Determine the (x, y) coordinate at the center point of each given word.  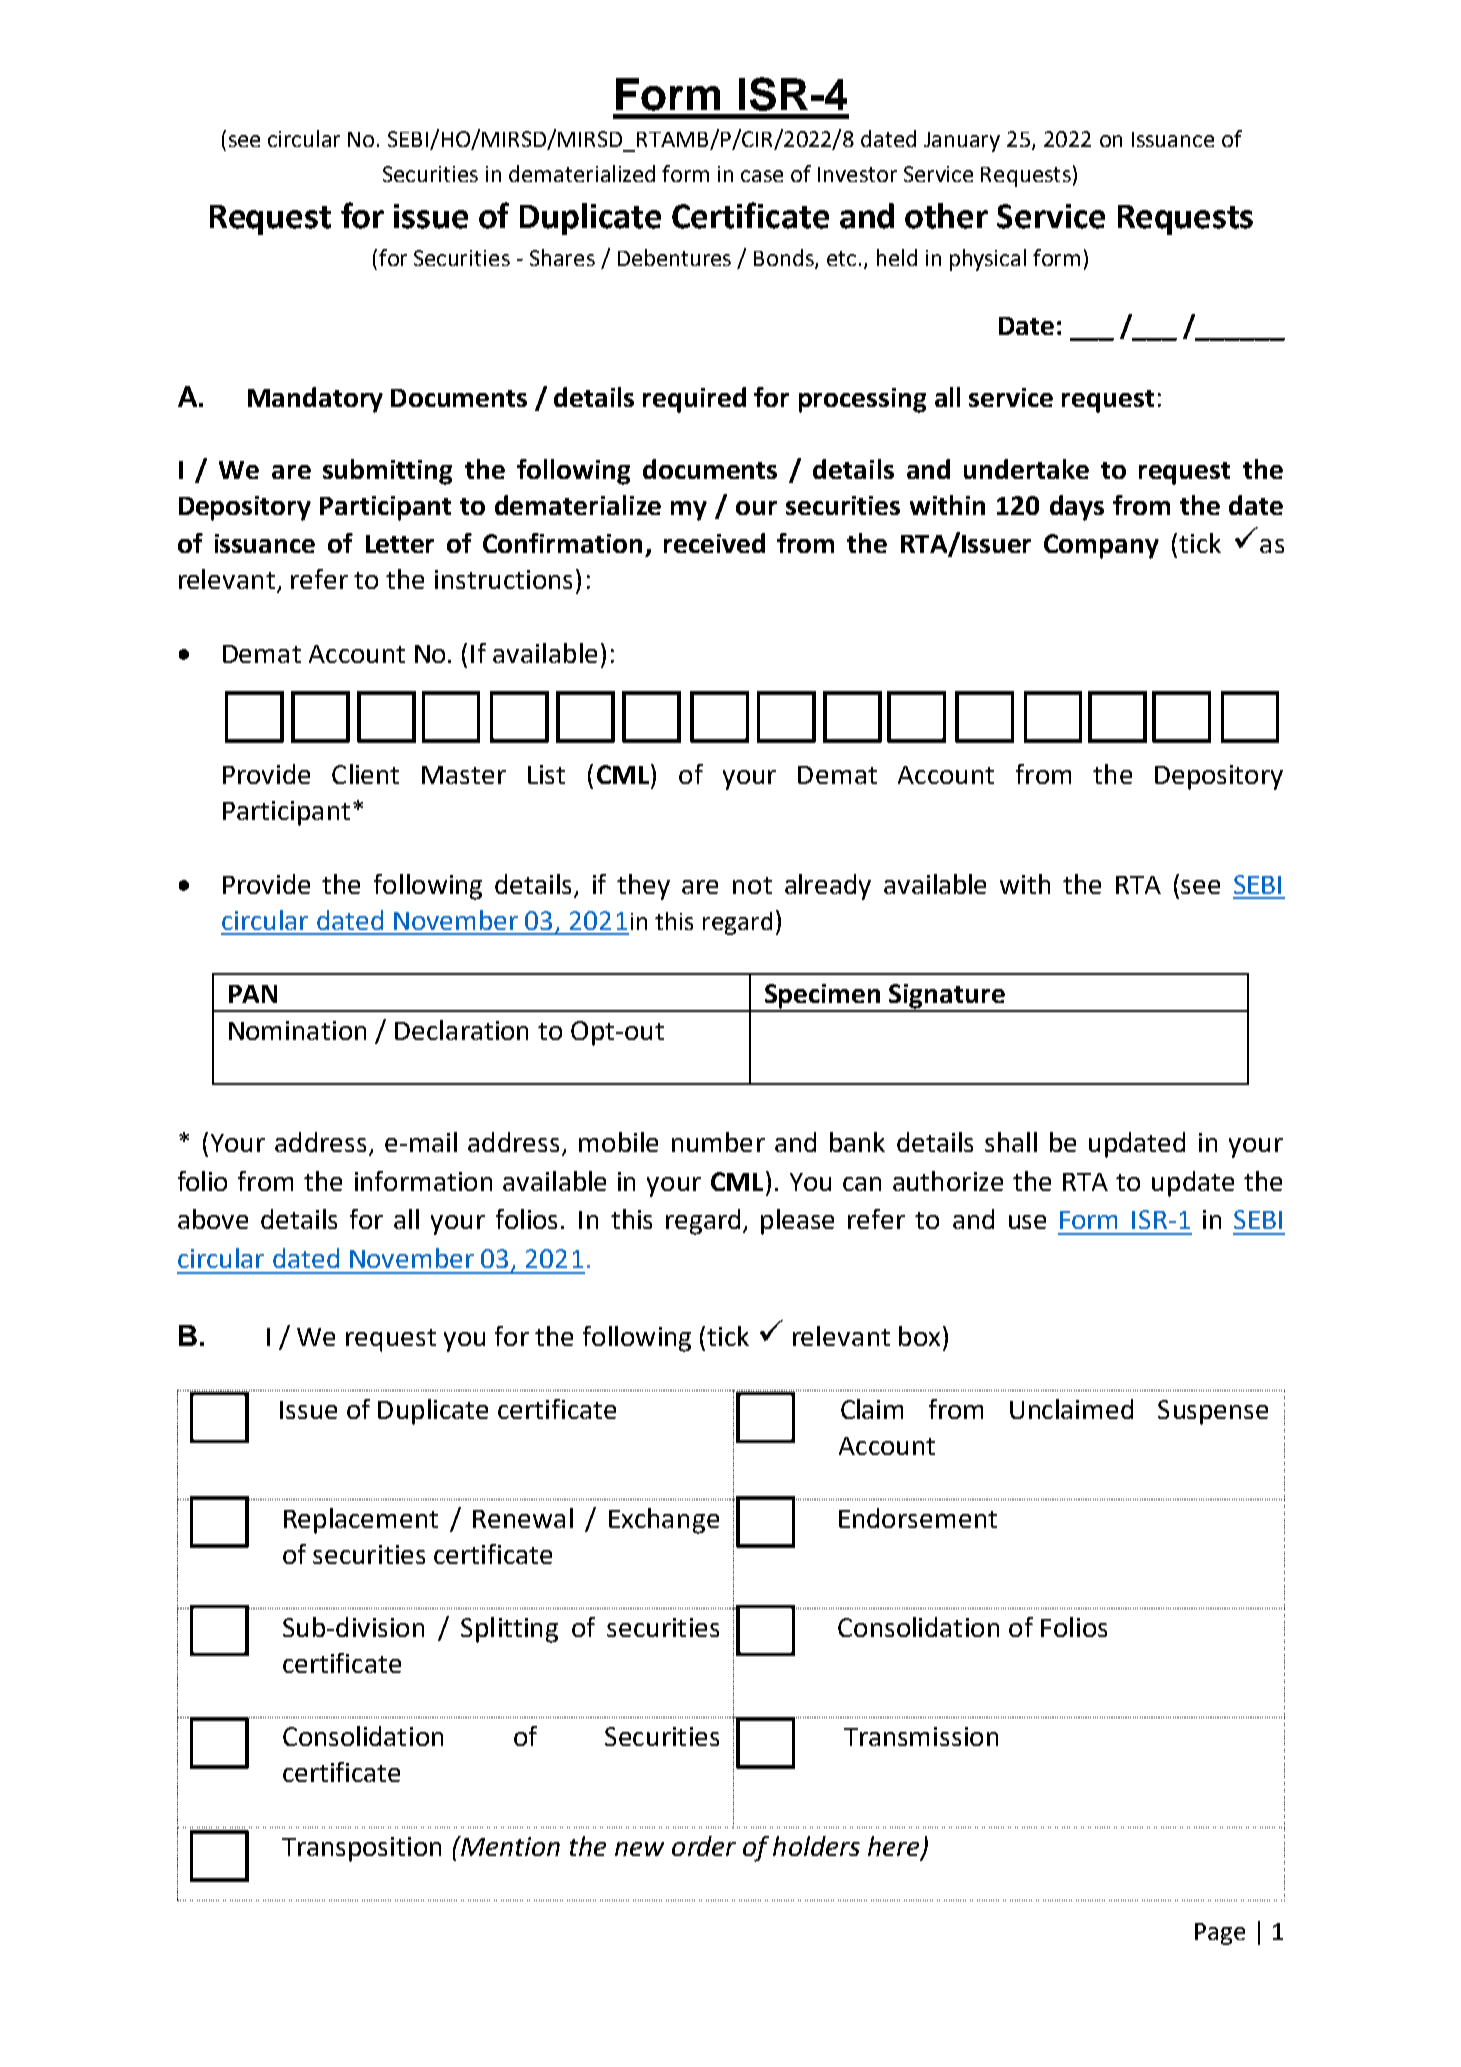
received (714, 543)
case (762, 176)
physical (988, 260)
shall (1011, 1142)
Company (1101, 546)
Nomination (297, 1030)
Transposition (361, 1849)
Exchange (664, 1521)
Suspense (1213, 1412)
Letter (400, 544)
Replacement (361, 1521)
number (718, 1142)
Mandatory (315, 400)
